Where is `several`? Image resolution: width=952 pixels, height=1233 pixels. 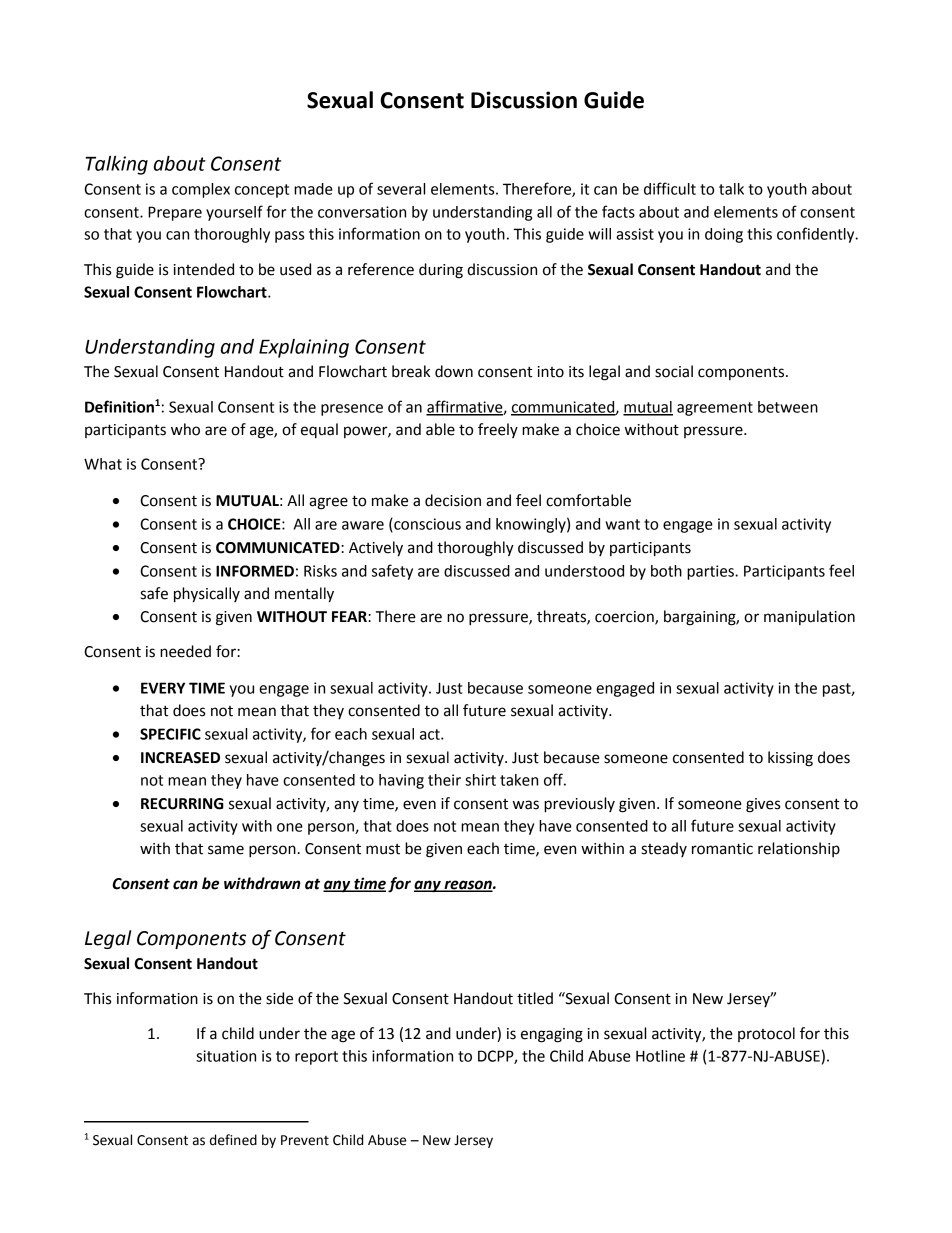
several is located at coordinates (401, 189).
